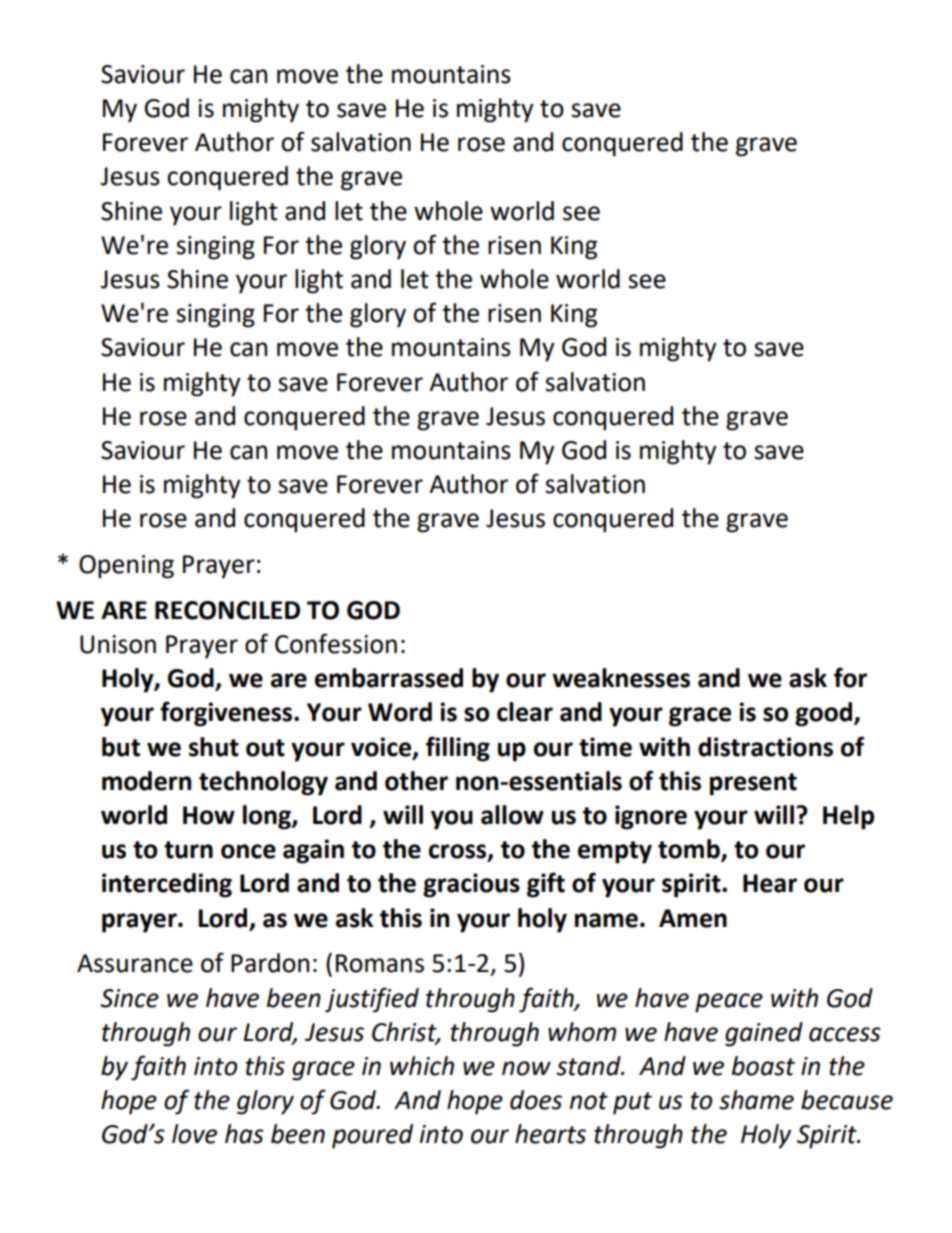 The image size is (952, 1233). What do you see at coordinates (756, 1100) in the screenshot?
I see `shame` at bounding box center [756, 1100].
